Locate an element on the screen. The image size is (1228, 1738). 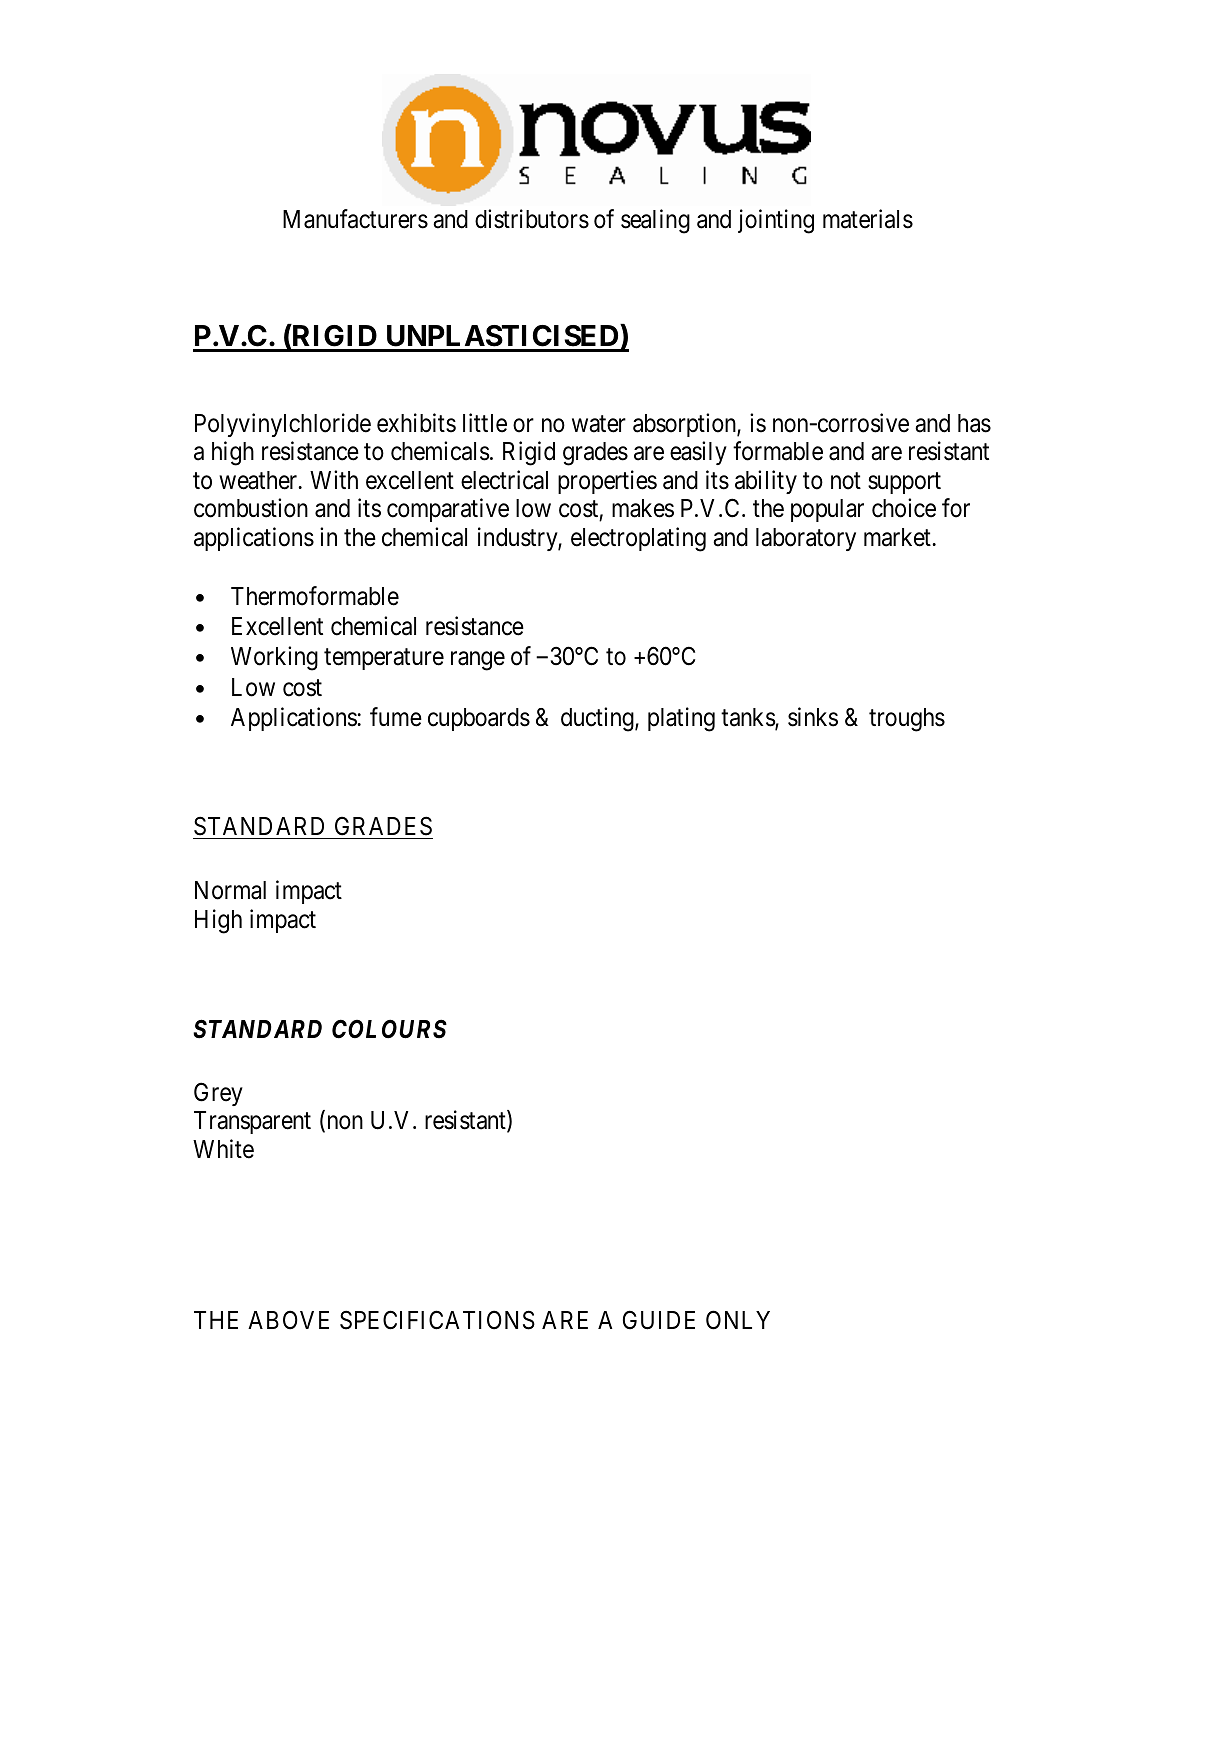
Manufacturers is located at coordinates (355, 219).
